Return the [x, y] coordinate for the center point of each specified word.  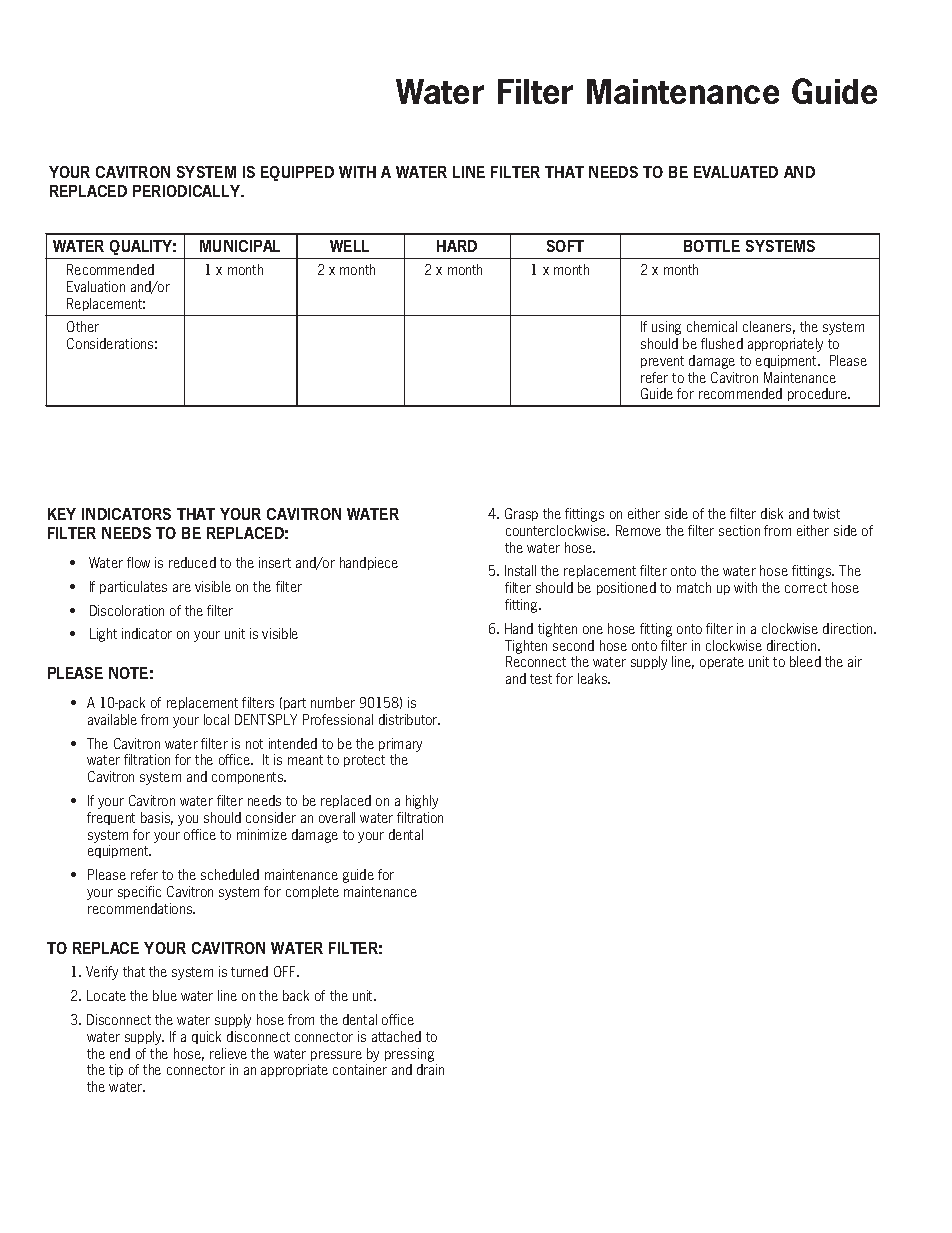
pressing [409, 1055]
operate [722, 663]
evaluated [736, 172]
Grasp [521, 514]
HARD [457, 246]
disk [772, 513]
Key [62, 514]
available [112, 719]
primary [400, 745]
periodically [188, 191]
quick [206, 1037]
